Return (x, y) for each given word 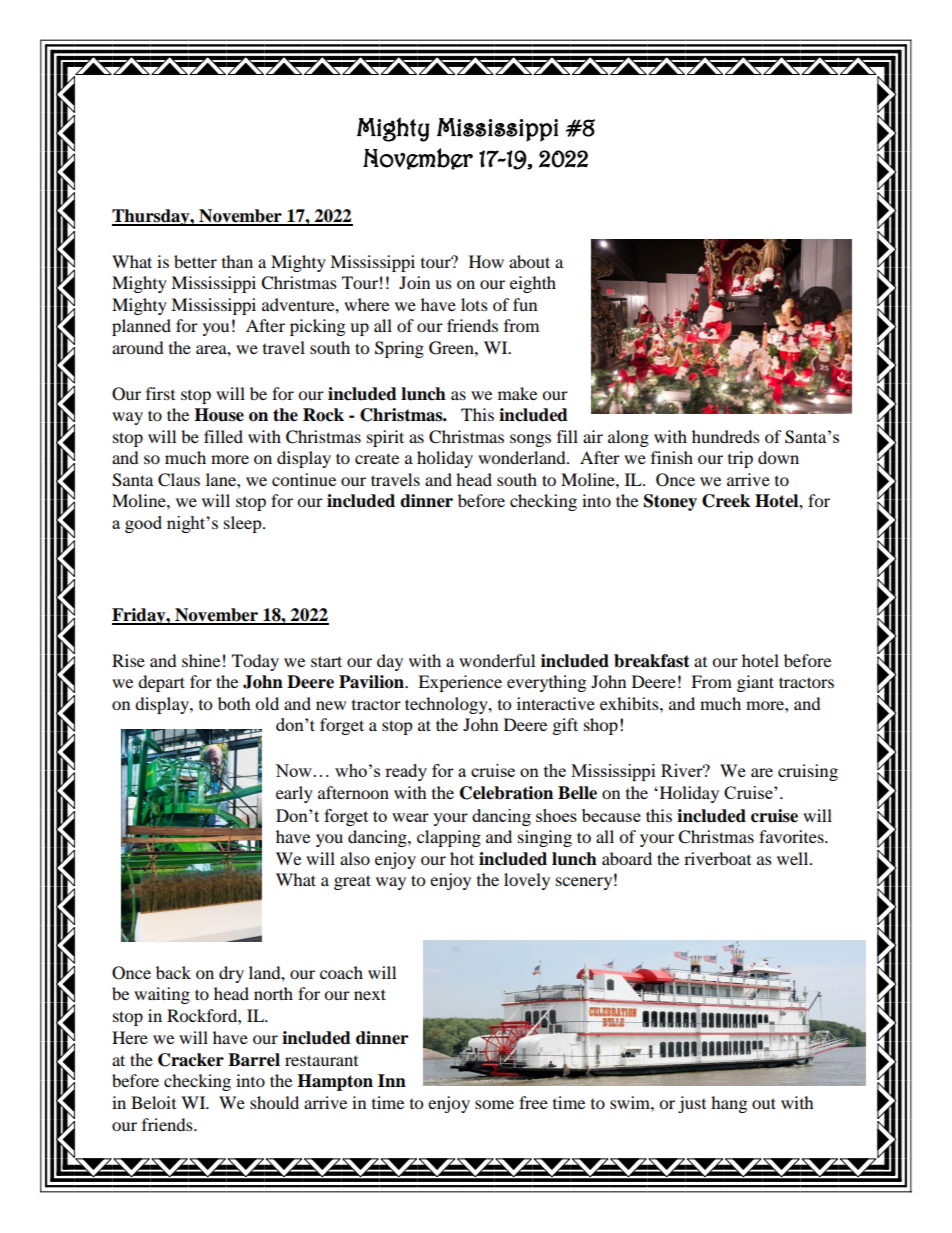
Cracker (191, 1060)
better (195, 261)
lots (474, 304)
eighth (533, 284)
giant (755, 683)
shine (201, 660)
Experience (460, 683)
